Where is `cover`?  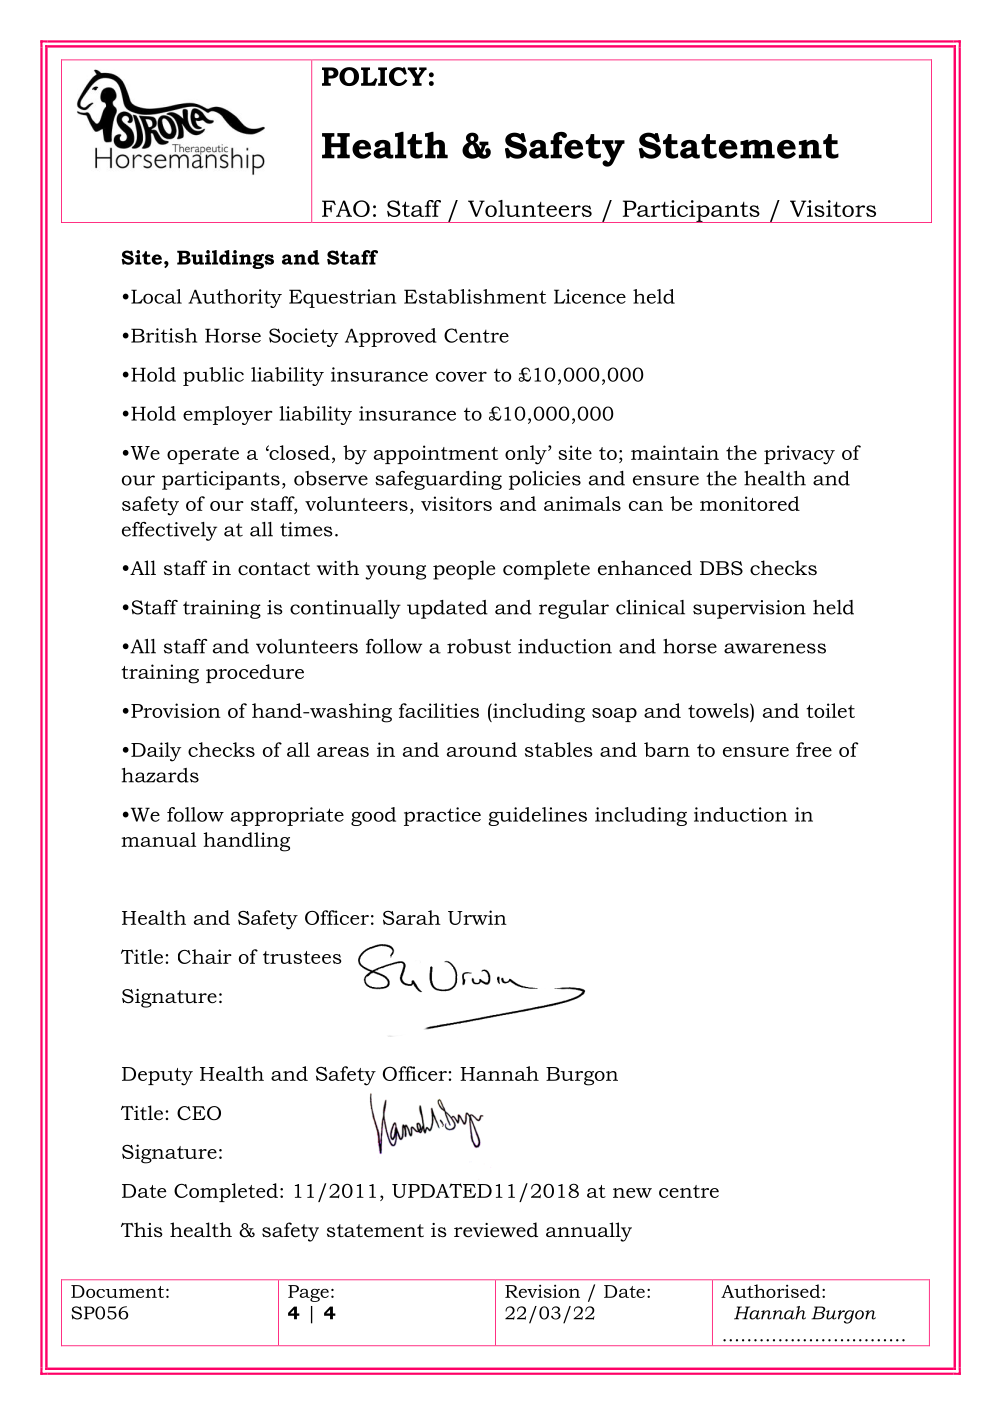 cover is located at coordinates (461, 376).
